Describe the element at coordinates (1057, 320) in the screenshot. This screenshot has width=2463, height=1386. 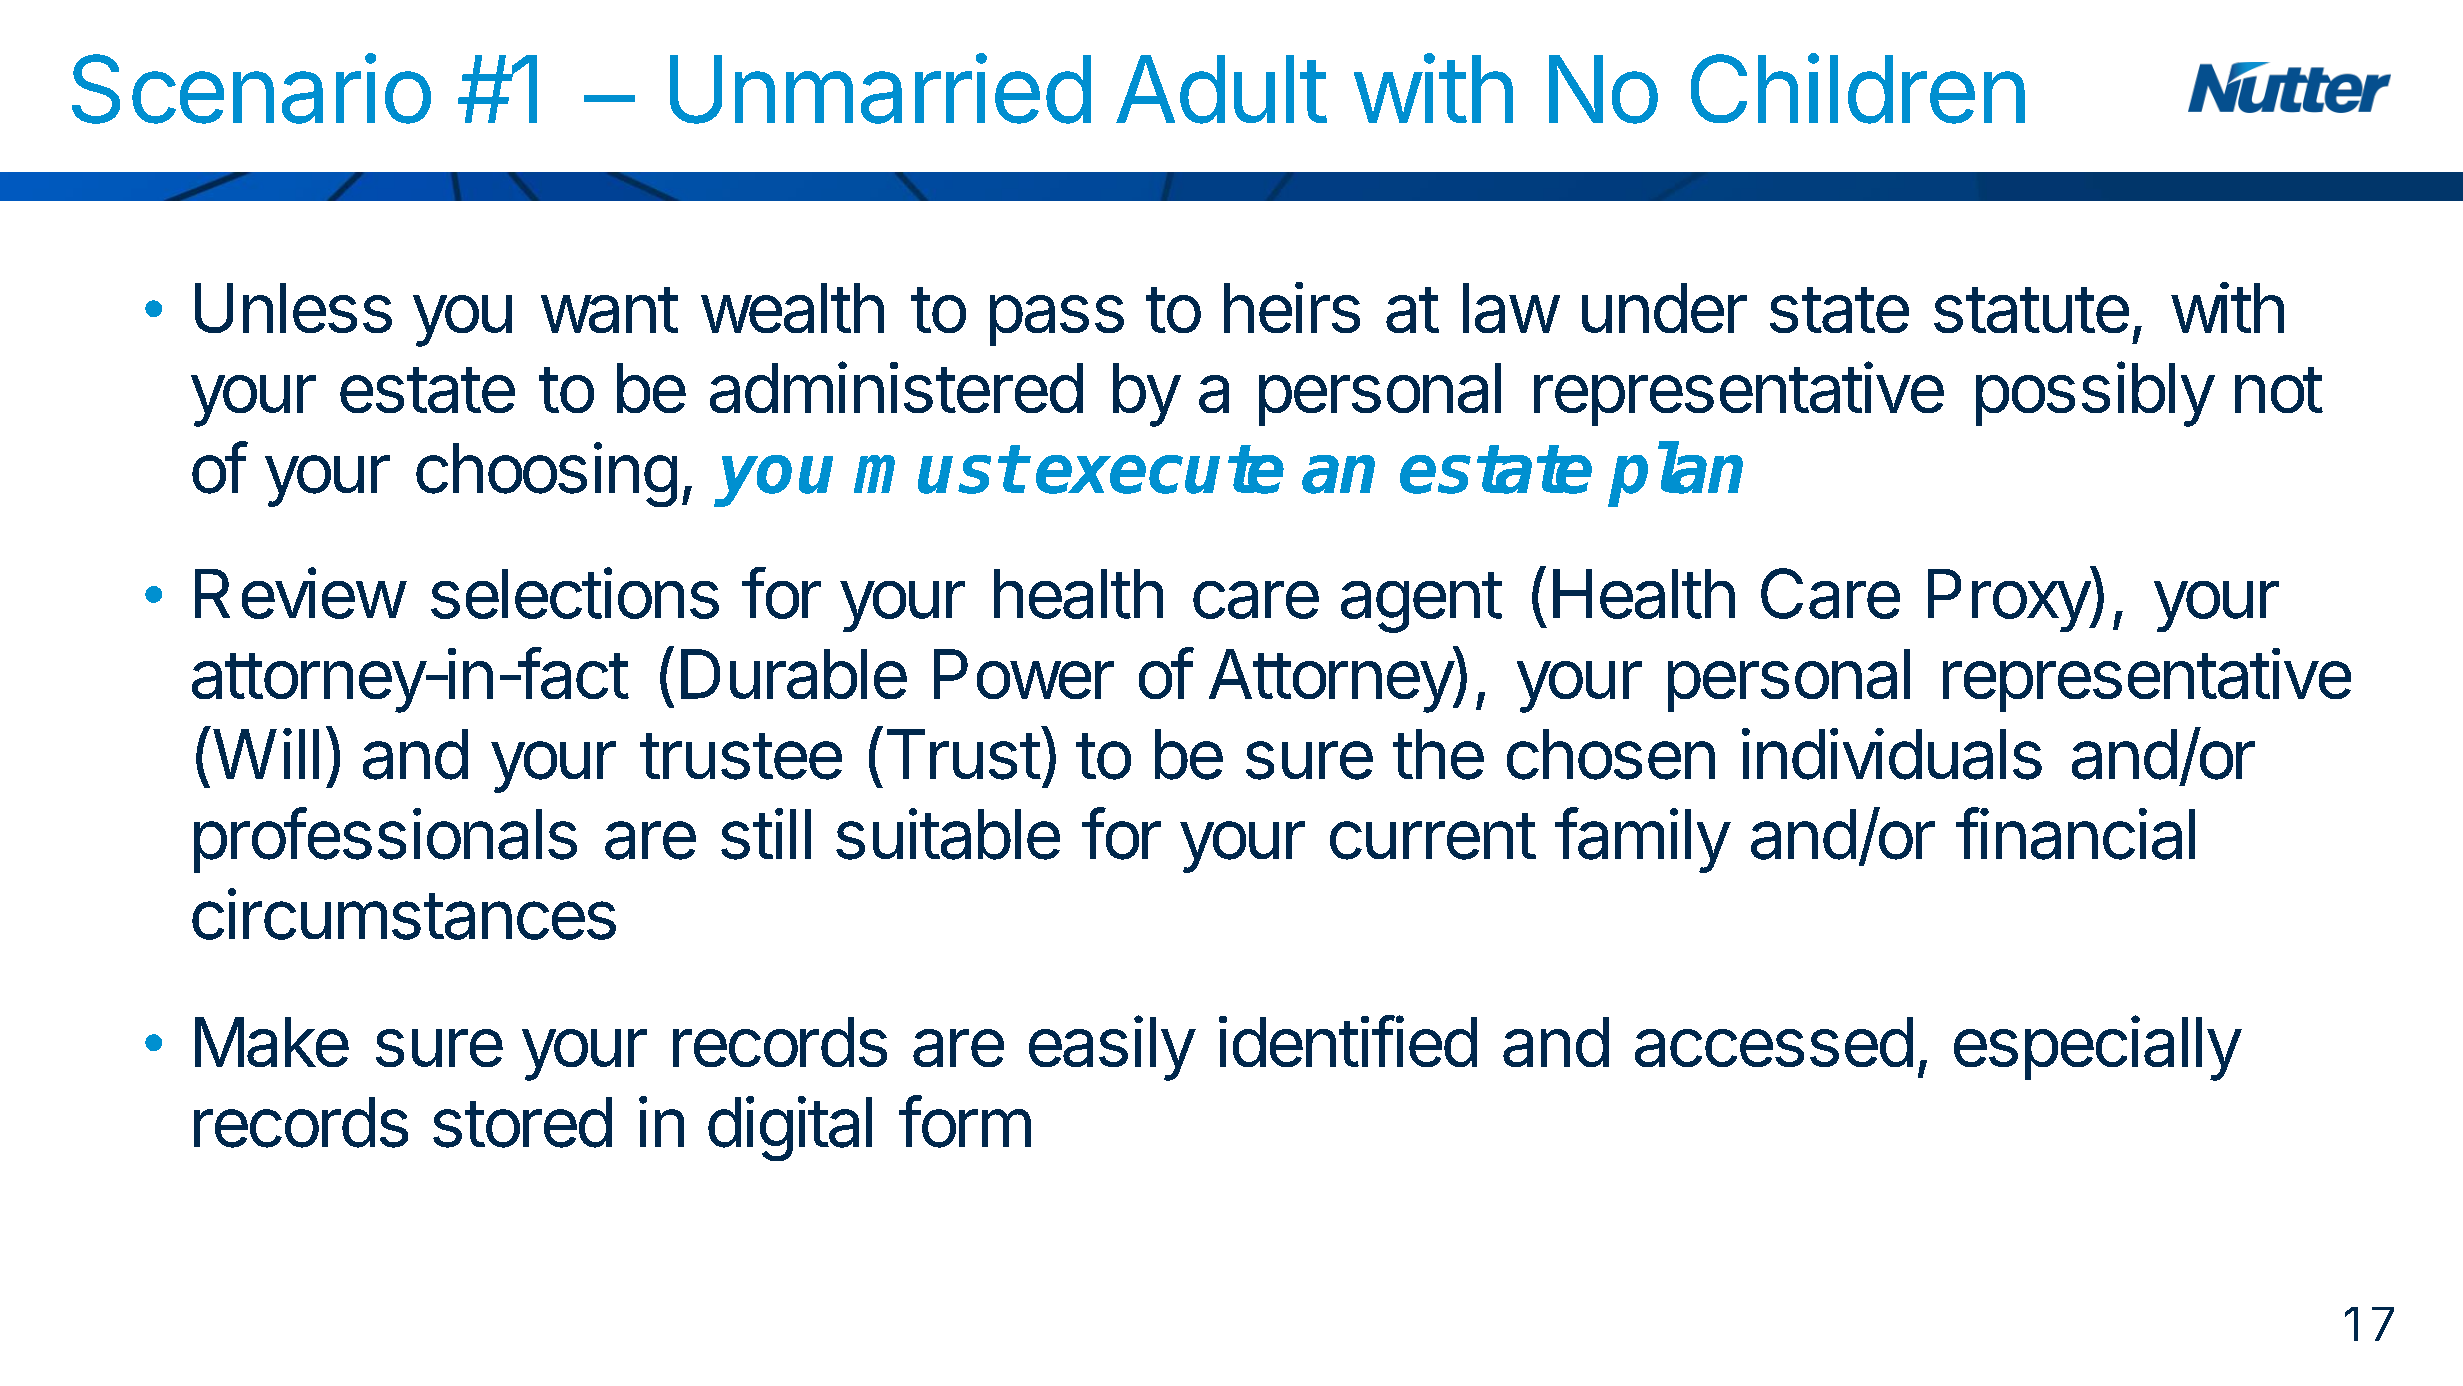
I see `pass` at that location.
